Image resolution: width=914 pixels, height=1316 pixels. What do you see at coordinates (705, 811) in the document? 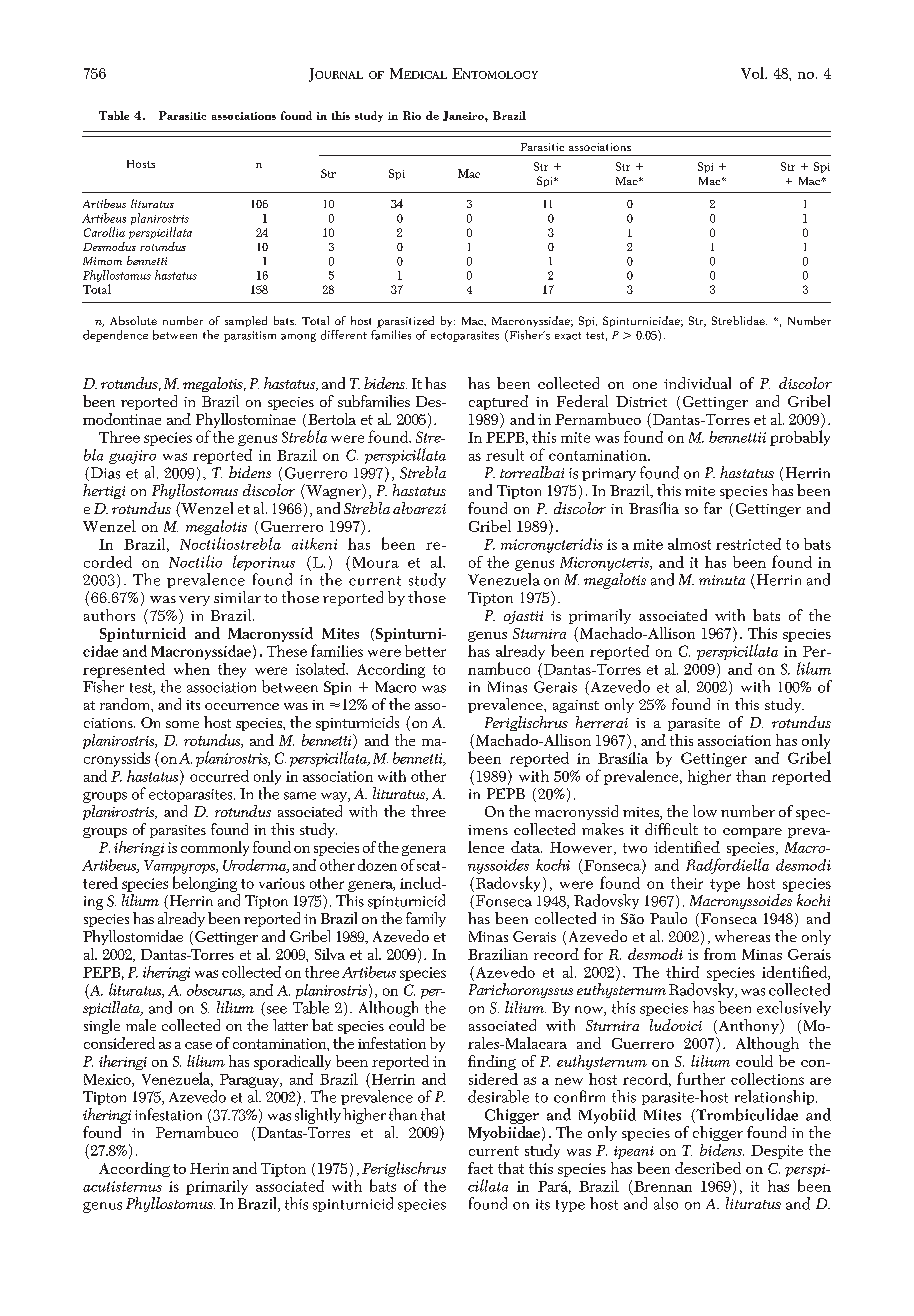
I see `low` at bounding box center [705, 811].
